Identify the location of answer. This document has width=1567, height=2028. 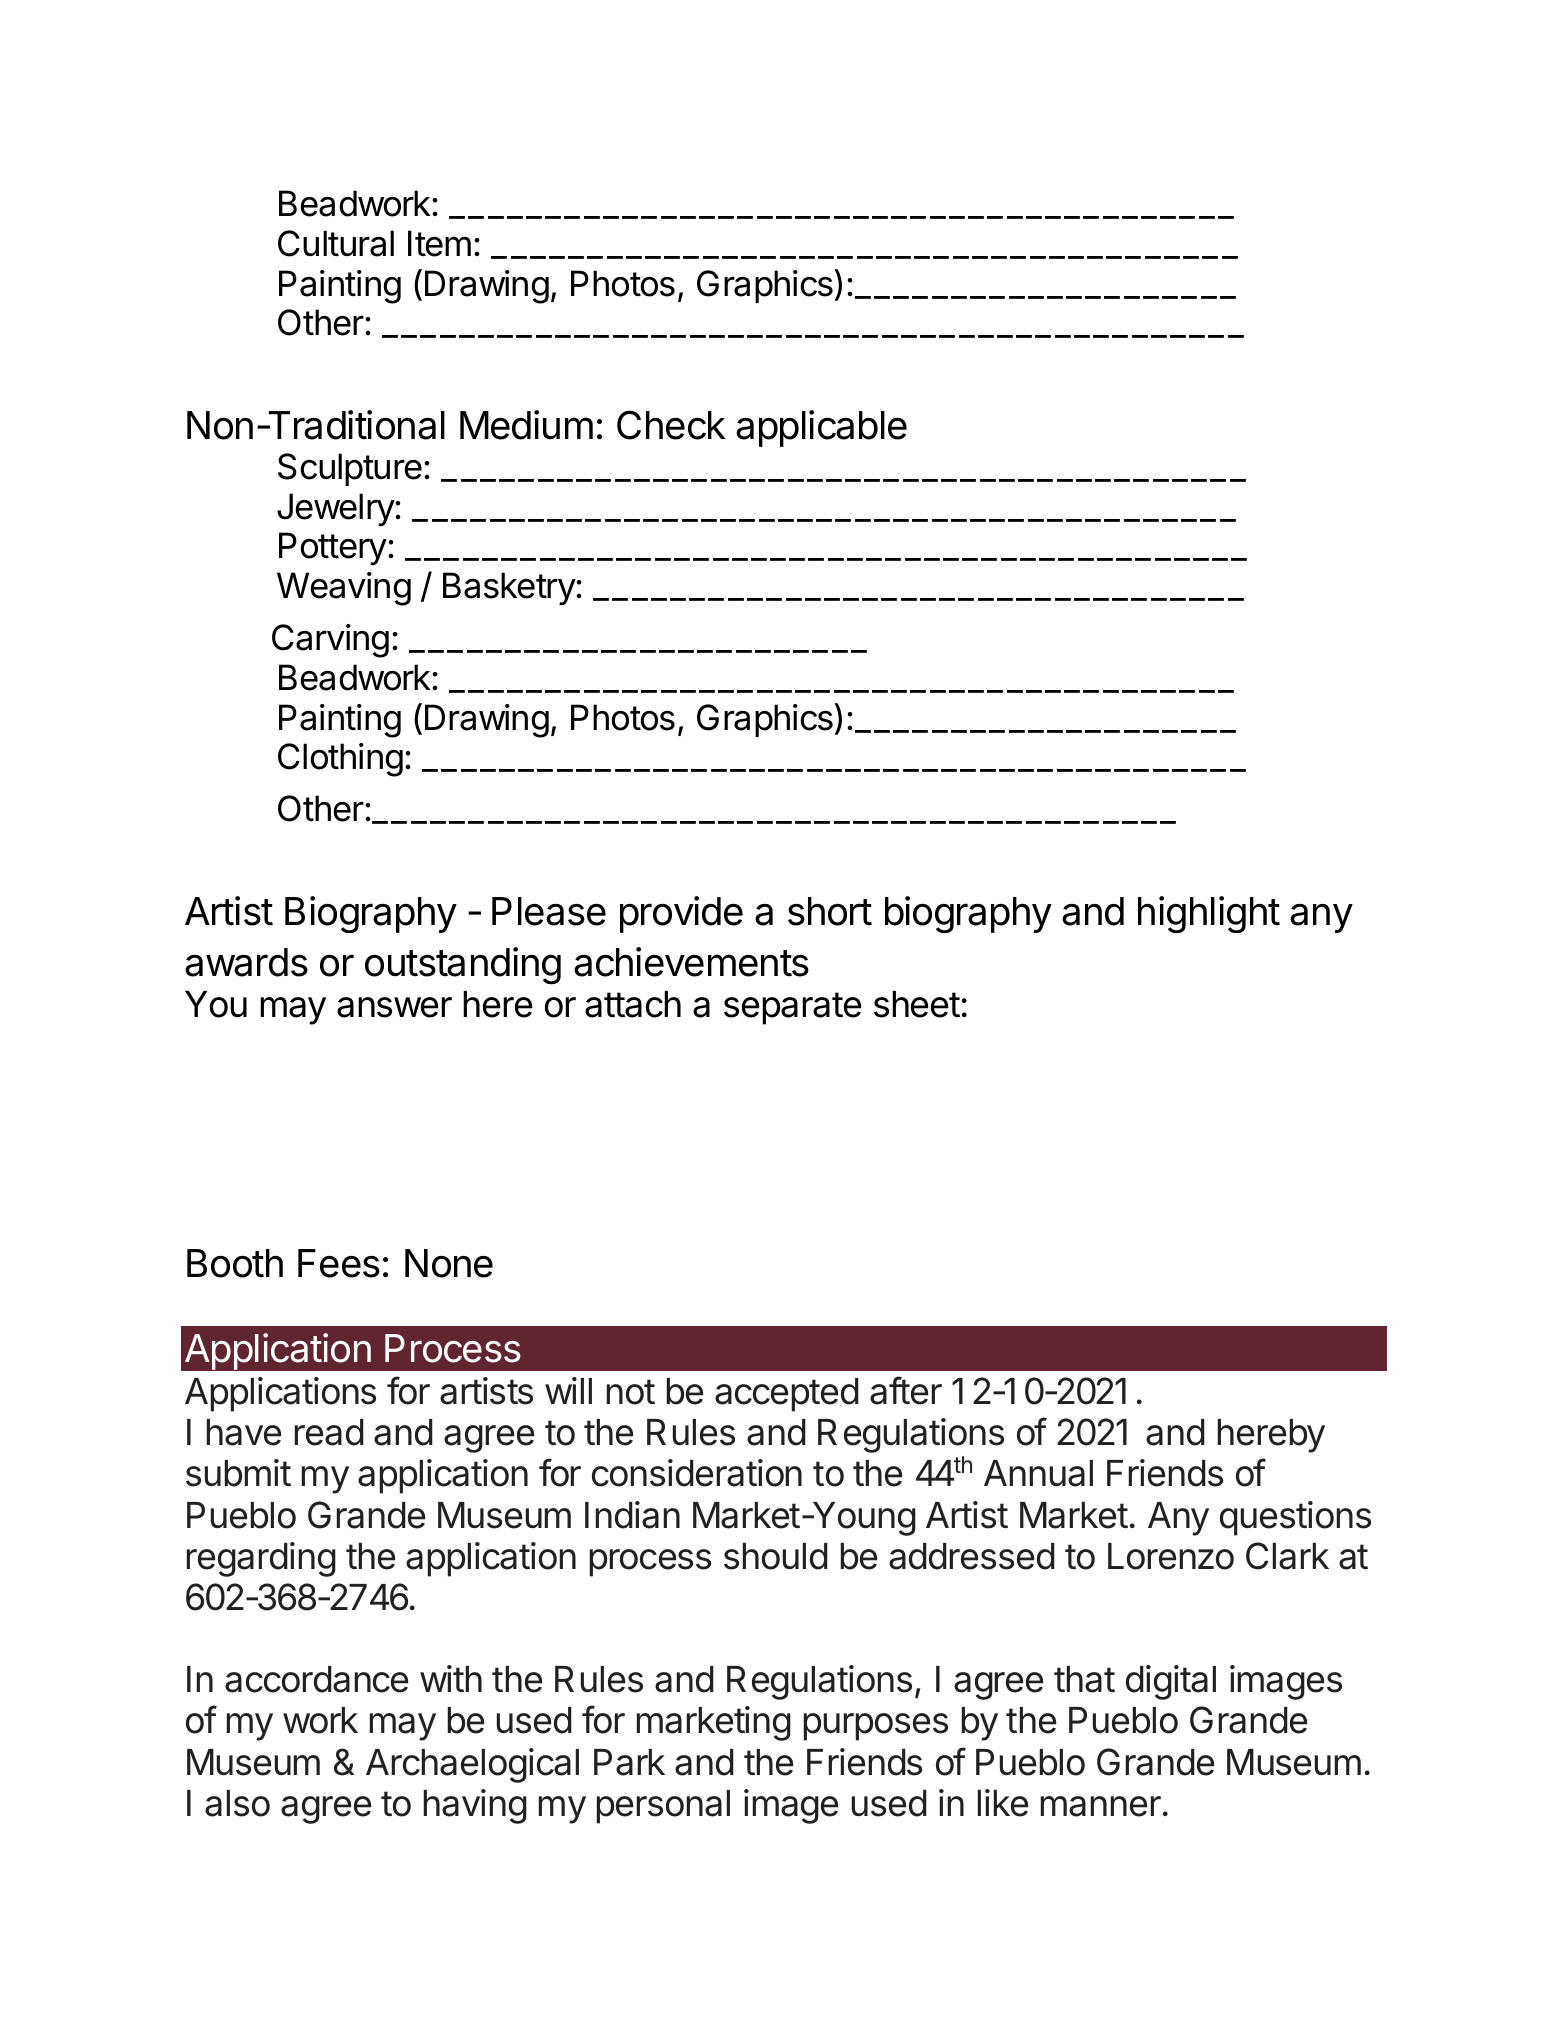
(394, 1007).
